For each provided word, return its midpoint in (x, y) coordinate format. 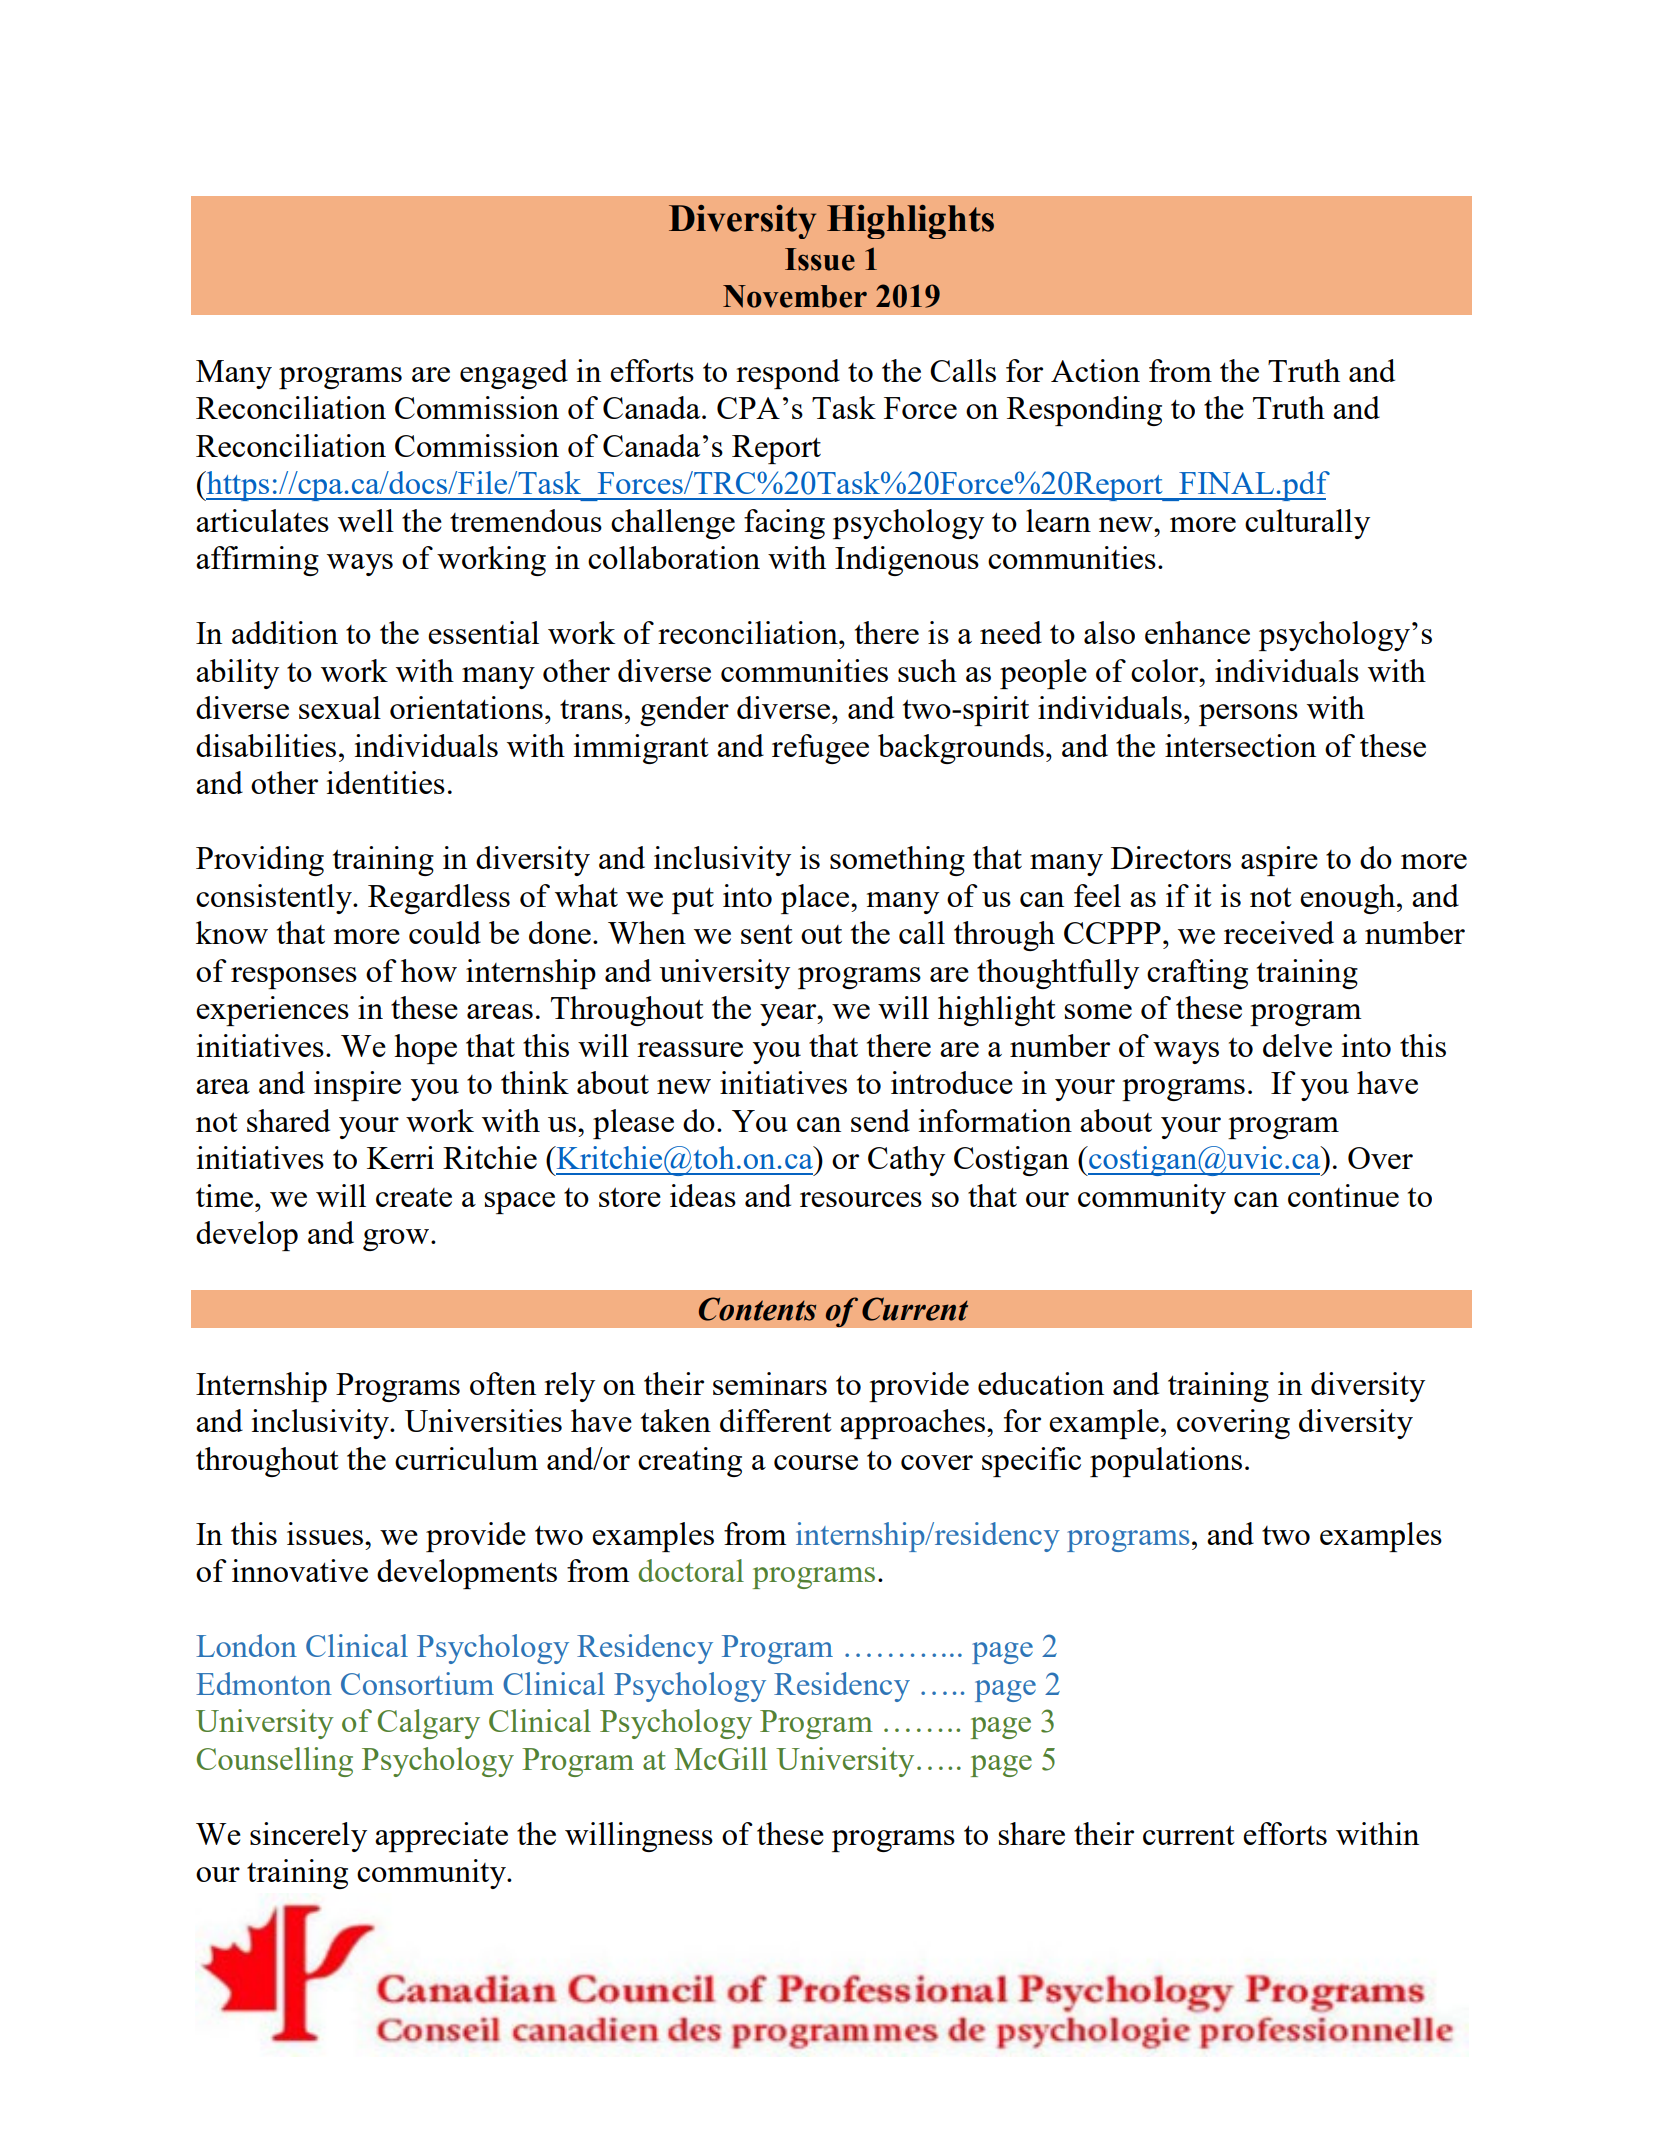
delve (1297, 1045)
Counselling (275, 1762)
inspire (357, 1086)
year (789, 1015)
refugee (820, 749)
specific (1031, 1462)
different (776, 1420)
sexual (340, 707)
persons (1248, 715)
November (795, 296)
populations (1166, 1462)
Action (1095, 370)
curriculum (466, 1458)
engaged (514, 374)
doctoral (691, 1570)
